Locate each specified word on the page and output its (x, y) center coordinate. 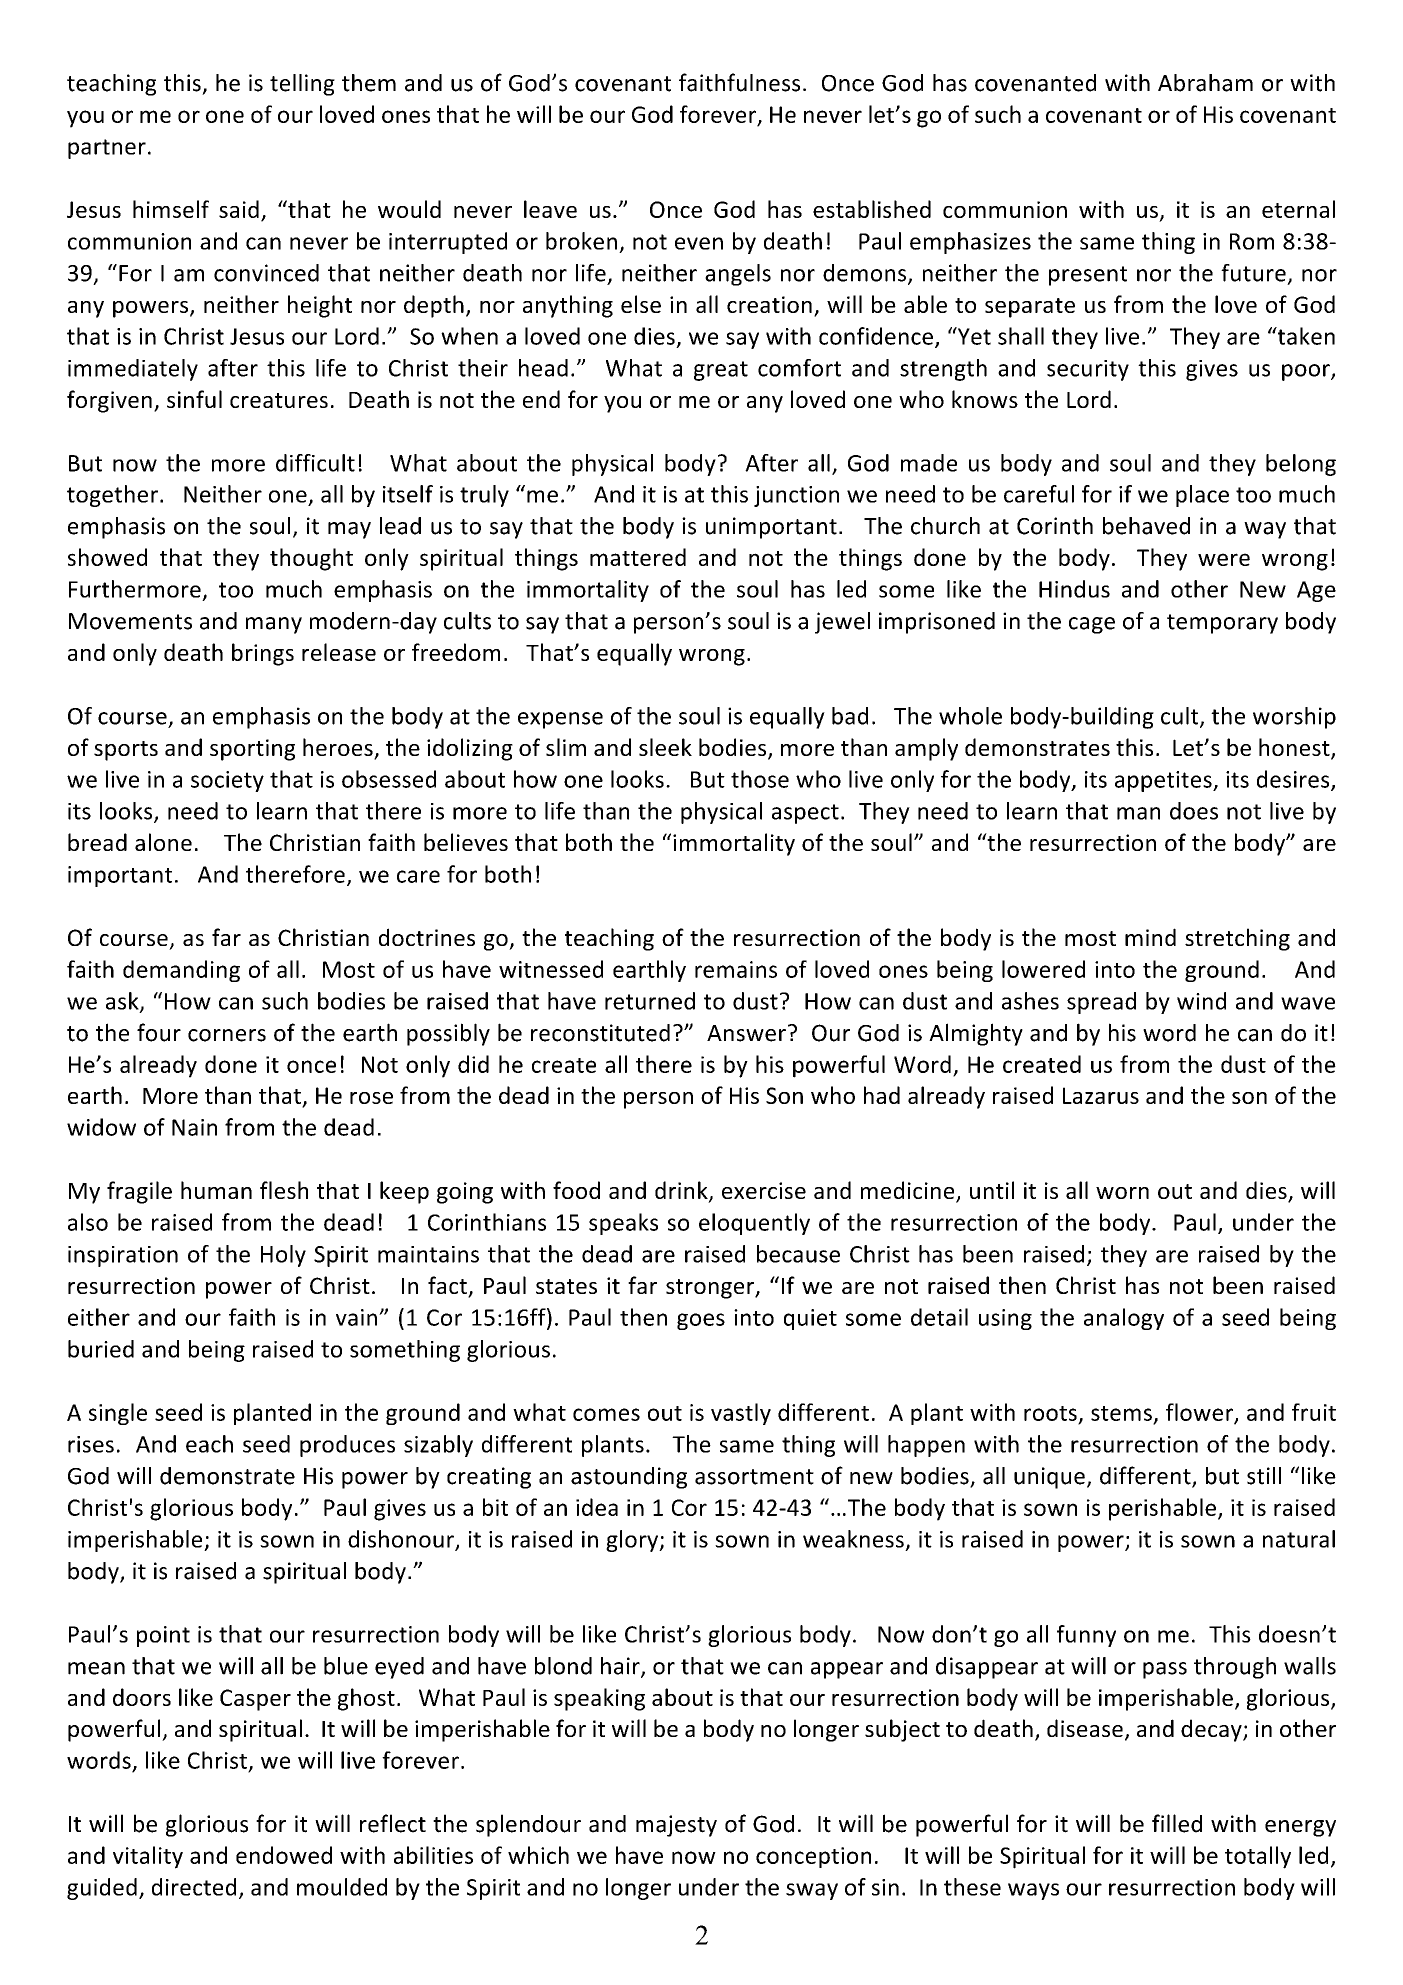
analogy (1124, 1319)
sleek (665, 747)
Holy (283, 1256)
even (699, 243)
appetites (1164, 781)
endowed (284, 1855)
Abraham (1205, 83)
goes (701, 1321)
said (239, 209)
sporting (252, 750)
